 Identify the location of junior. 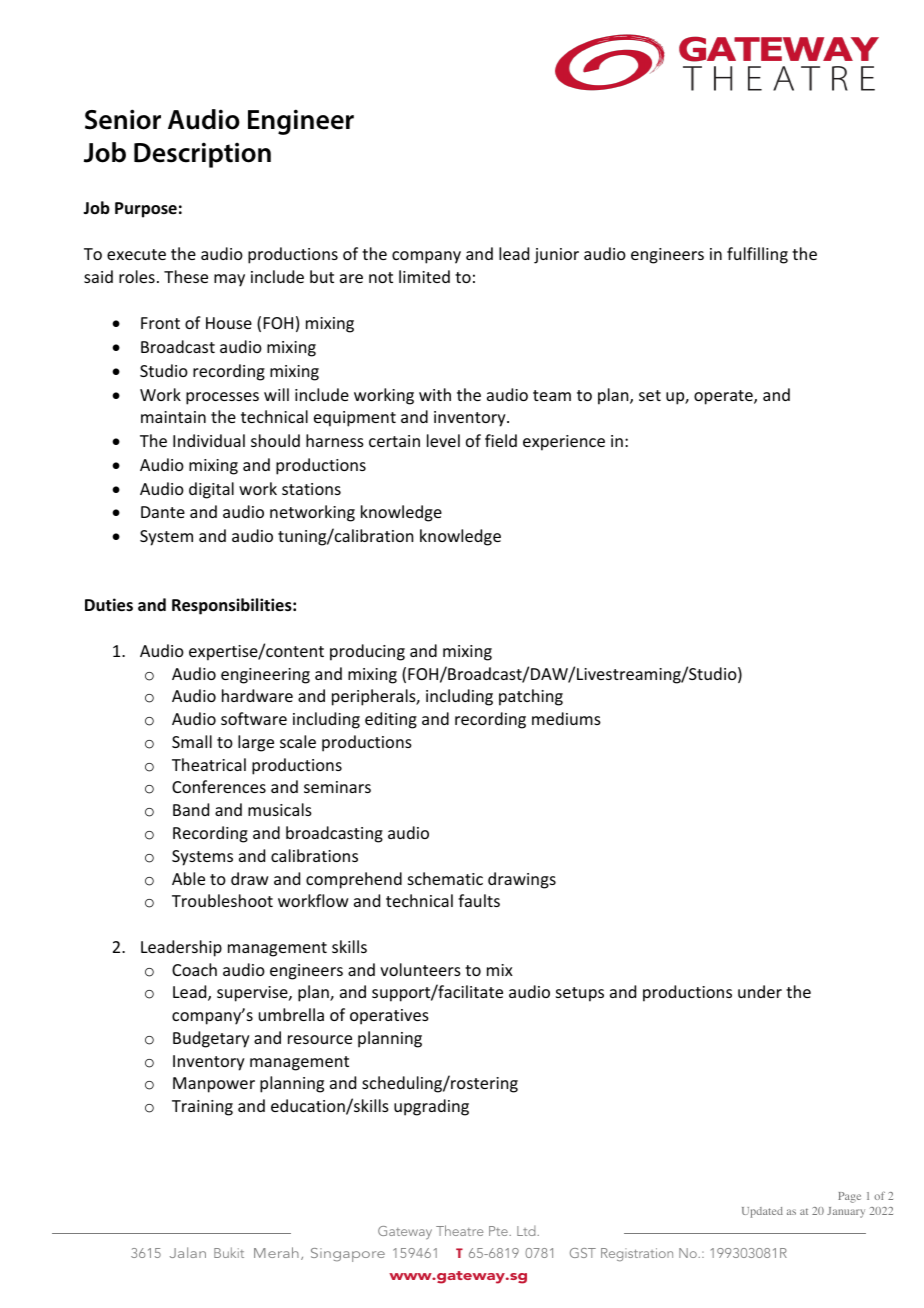
(556, 256).
